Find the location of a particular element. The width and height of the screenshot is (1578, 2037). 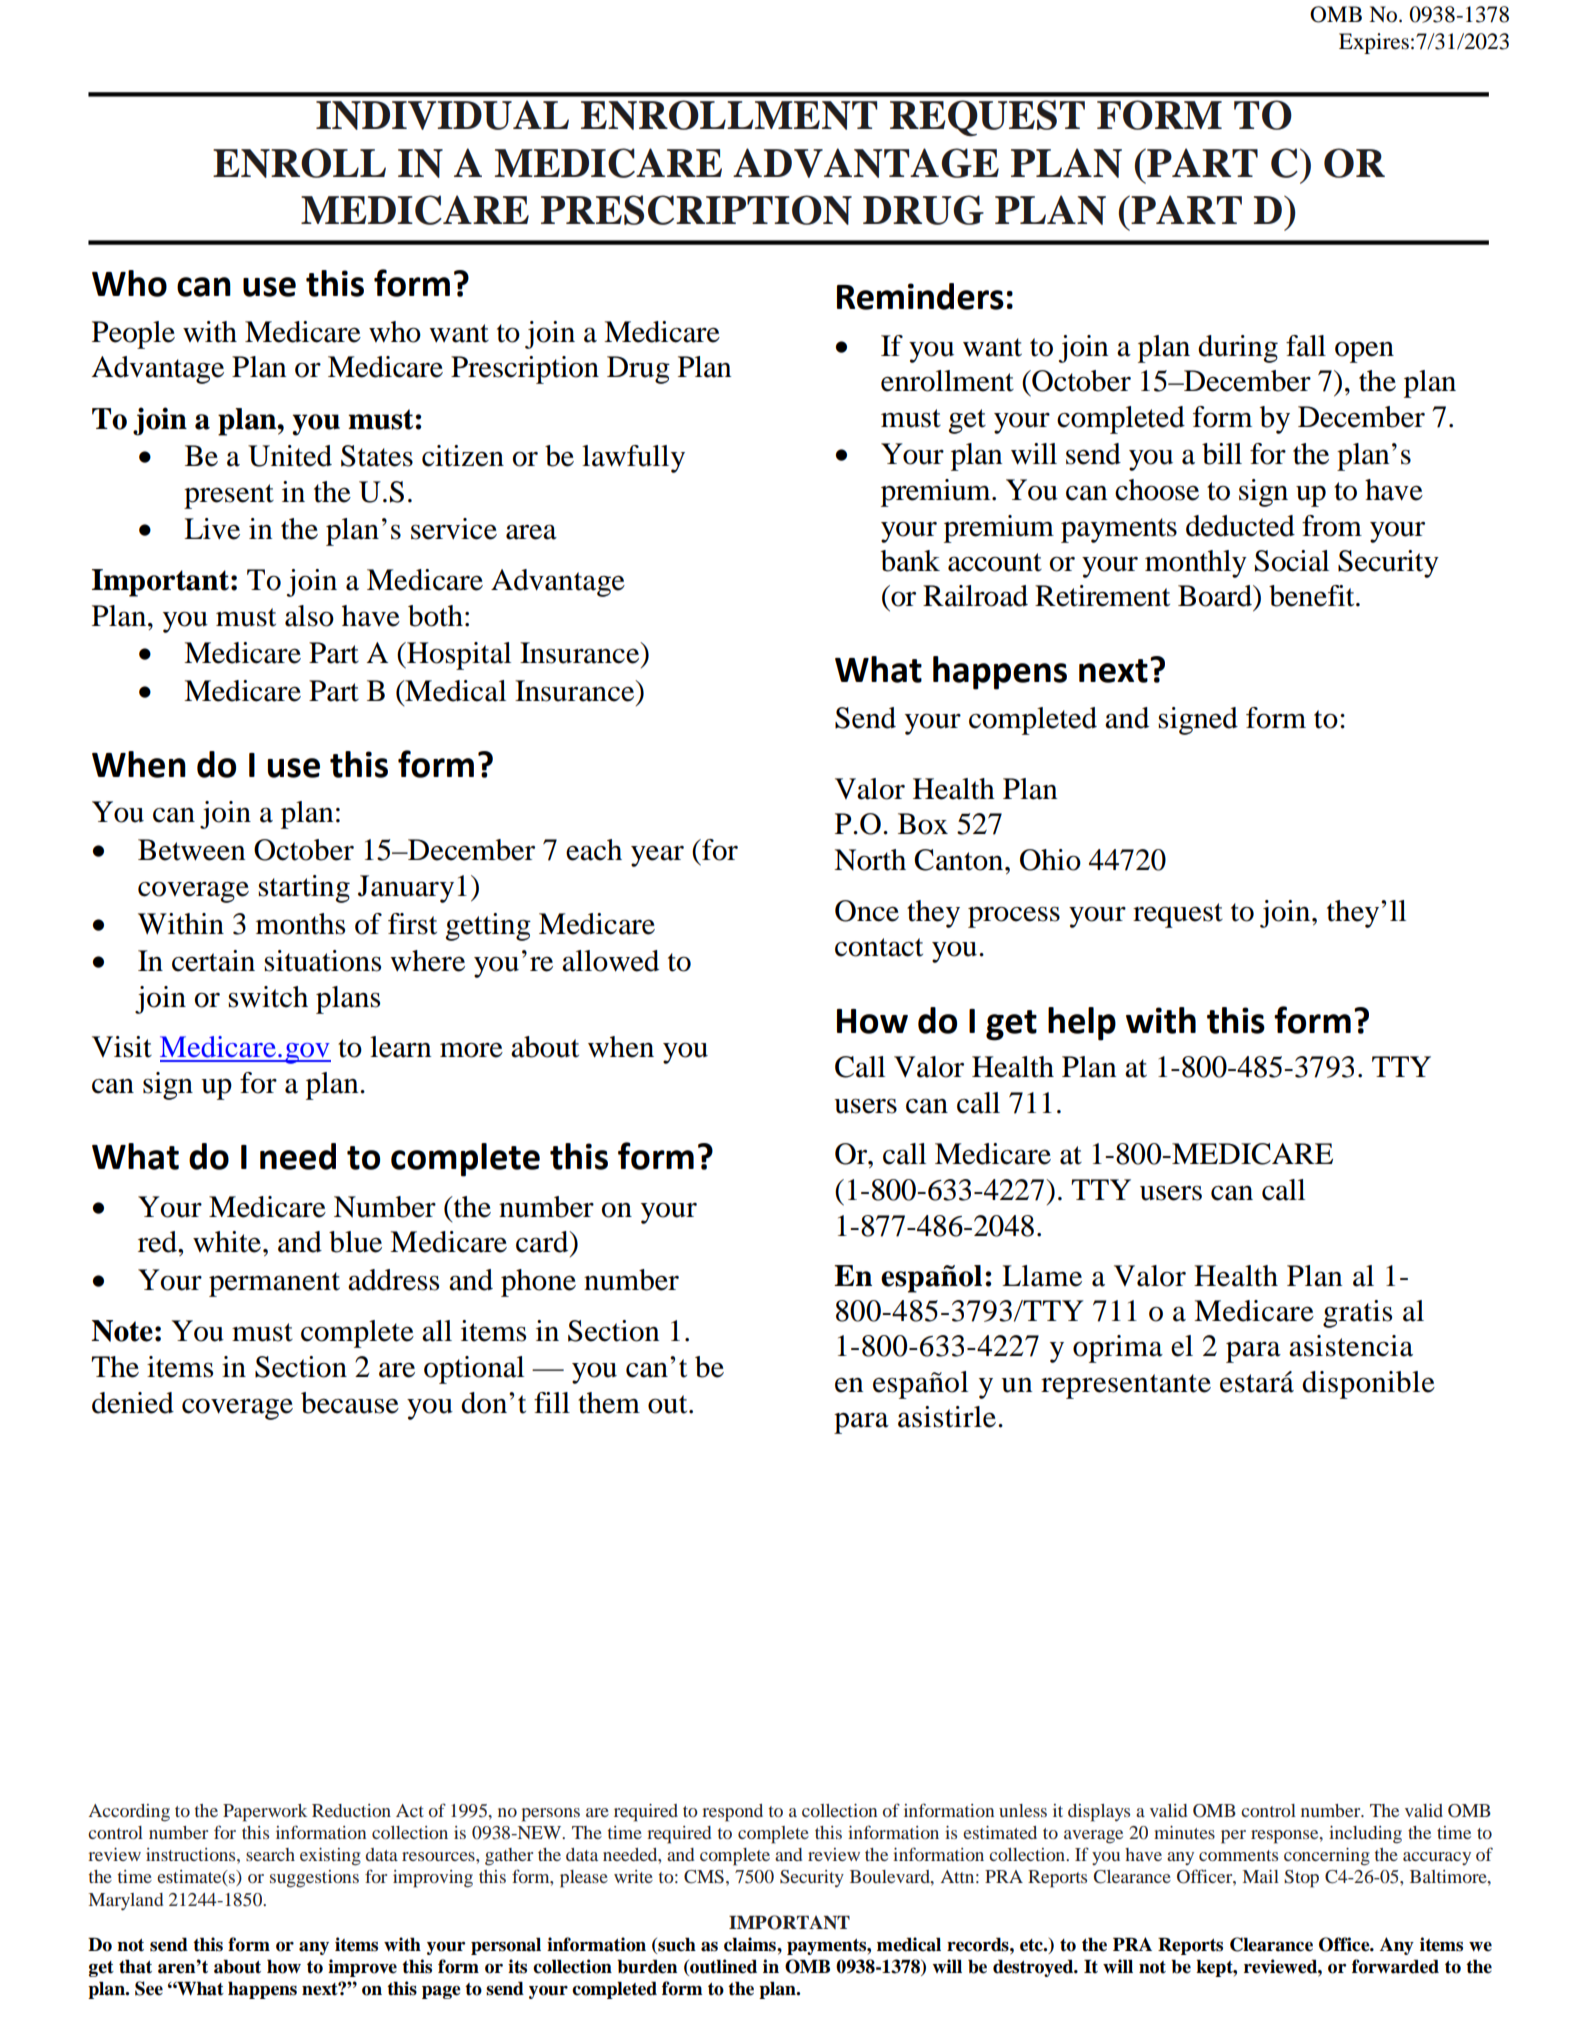

INDIVIDUAL is located at coordinates (442, 115).
